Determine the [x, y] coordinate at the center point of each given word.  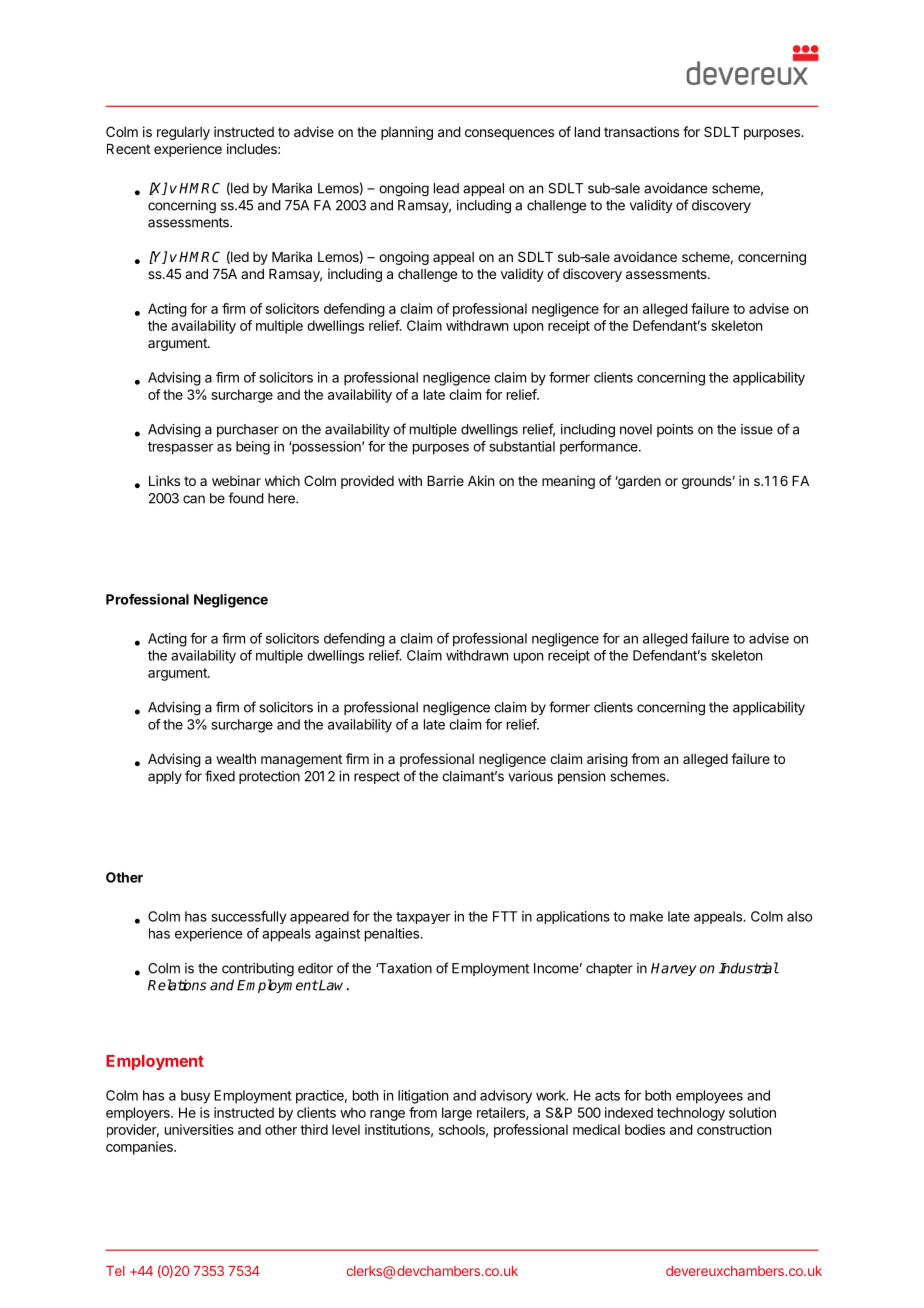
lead [446, 188]
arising [607, 760]
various [530, 776]
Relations [177, 985]
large [457, 1114]
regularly [183, 133]
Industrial [749, 968]
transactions [641, 131]
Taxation [404, 968]
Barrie [445, 480]
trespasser [180, 448]
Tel [115, 1271]
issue [757, 429]
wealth [236, 759]
